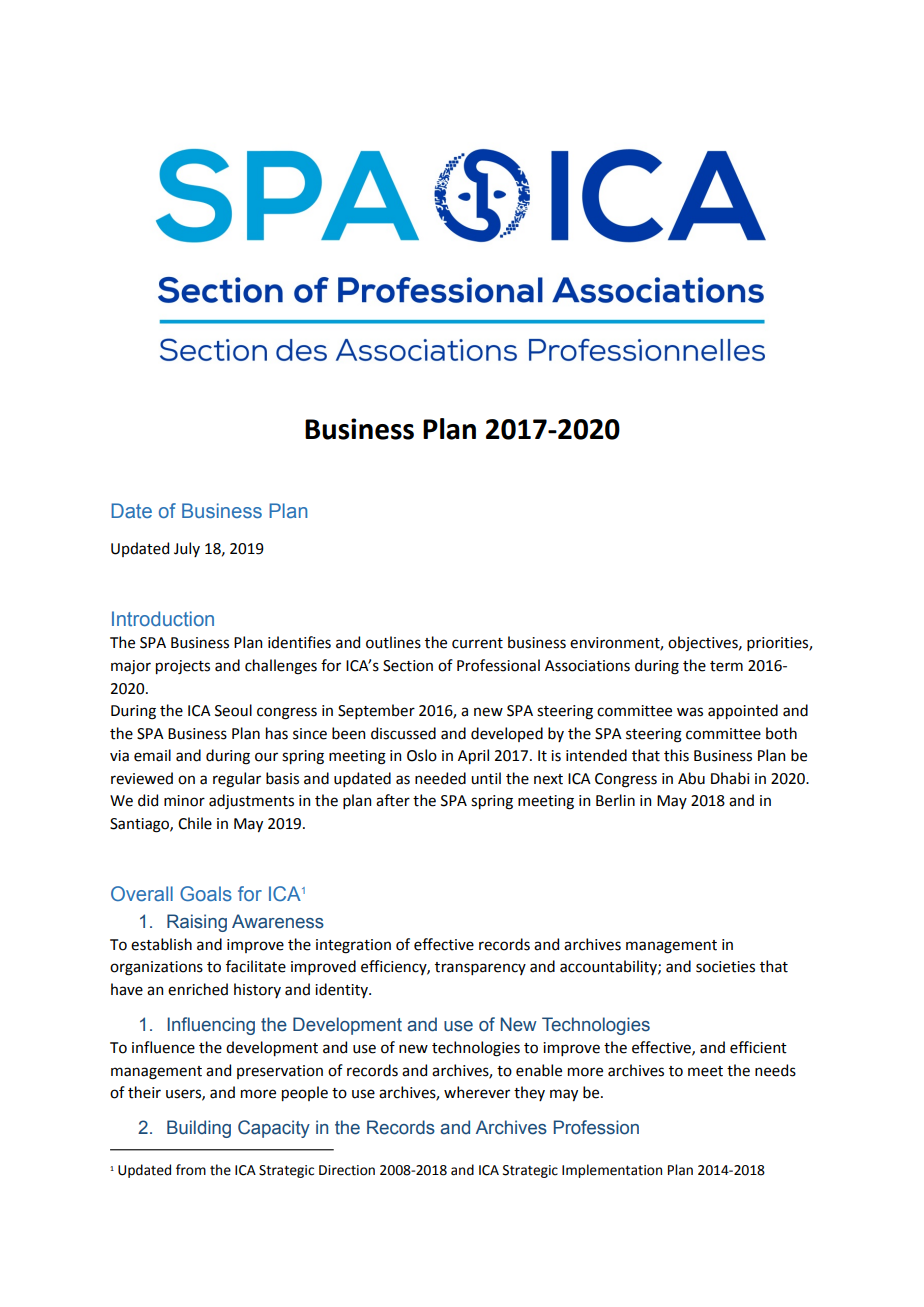 The width and height of the screenshot is (924, 1307). Describe the element at coordinates (725, 967) in the screenshot. I see `societies` at that location.
